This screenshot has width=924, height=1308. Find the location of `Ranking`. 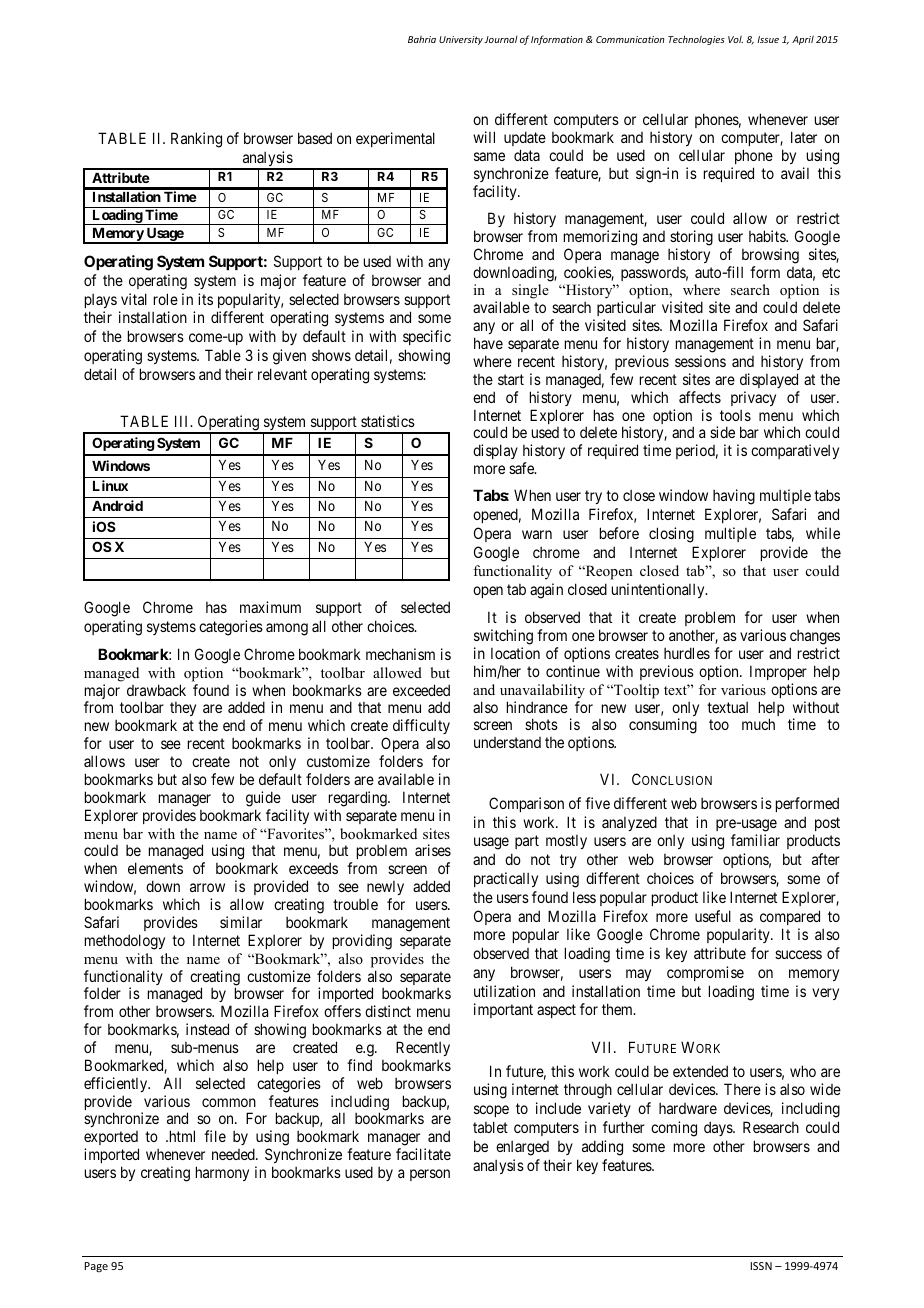

Ranking is located at coordinates (196, 140).
